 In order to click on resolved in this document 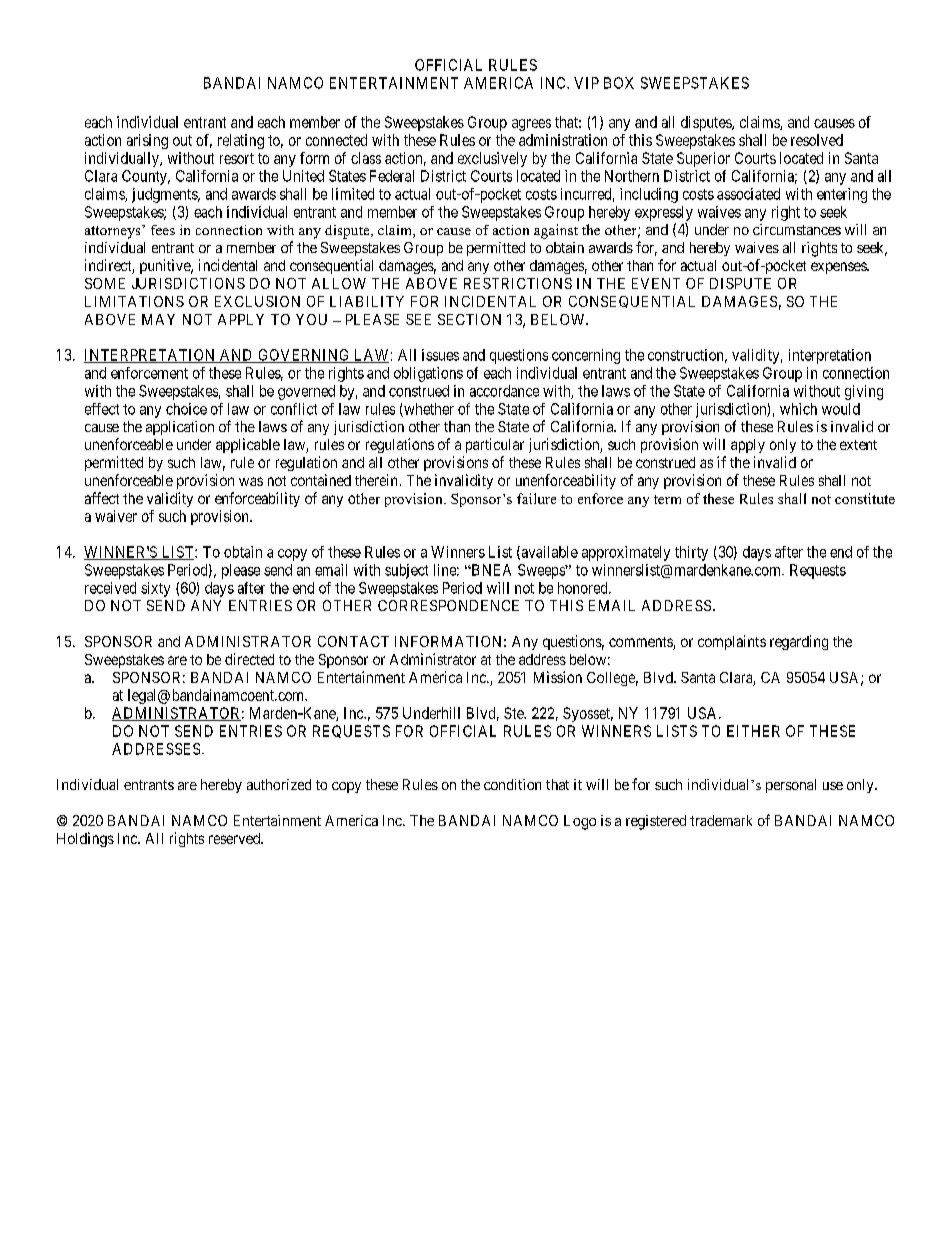, I will do `click(817, 140)`.
